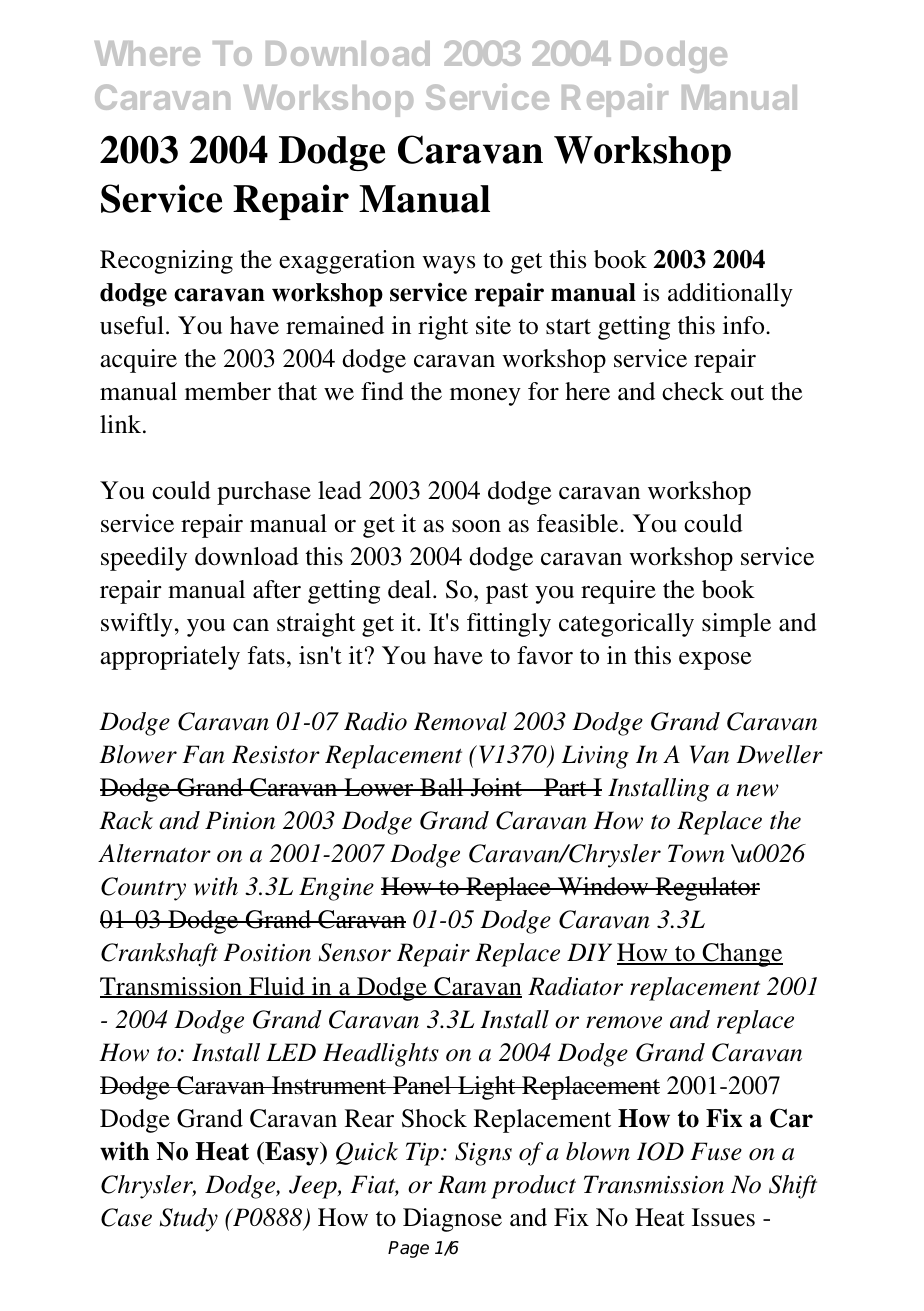 This screenshot has height=1311, width=924. What do you see at coordinates (730, 295) in the screenshot?
I see `additionally` at bounding box center [730, 295].
